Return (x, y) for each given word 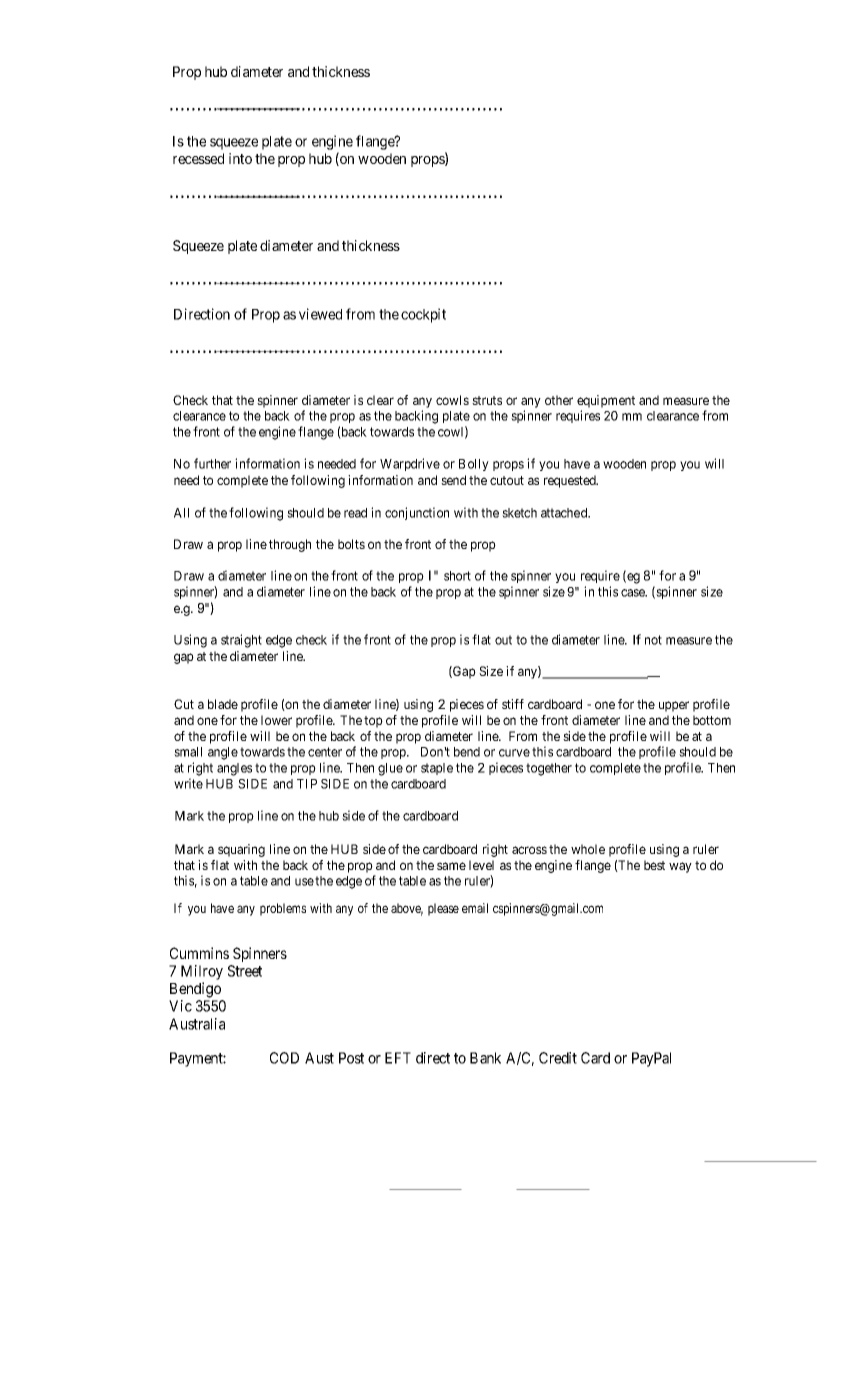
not (653, 640)
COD (284, 1058)
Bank (485, 1058)
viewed (320, 314)
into (240, 158)
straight (241, 641)
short (457, 576)
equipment (606, 403)
